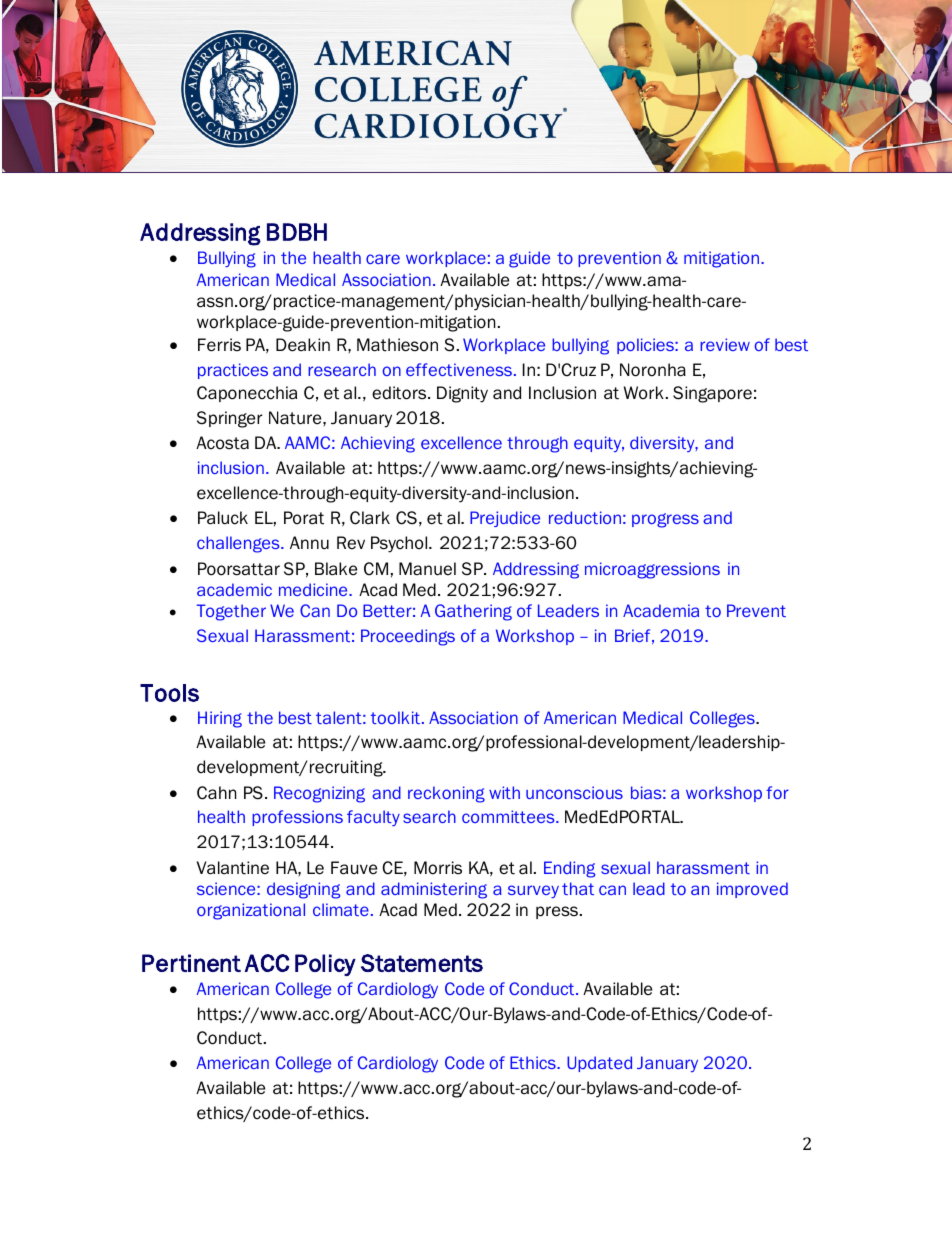 This screenshot has height=1233, width=952. What do you see at coordinates (460, 369) in the screenshot?
I see `effectiveness` at bounding box center [460, 369].
